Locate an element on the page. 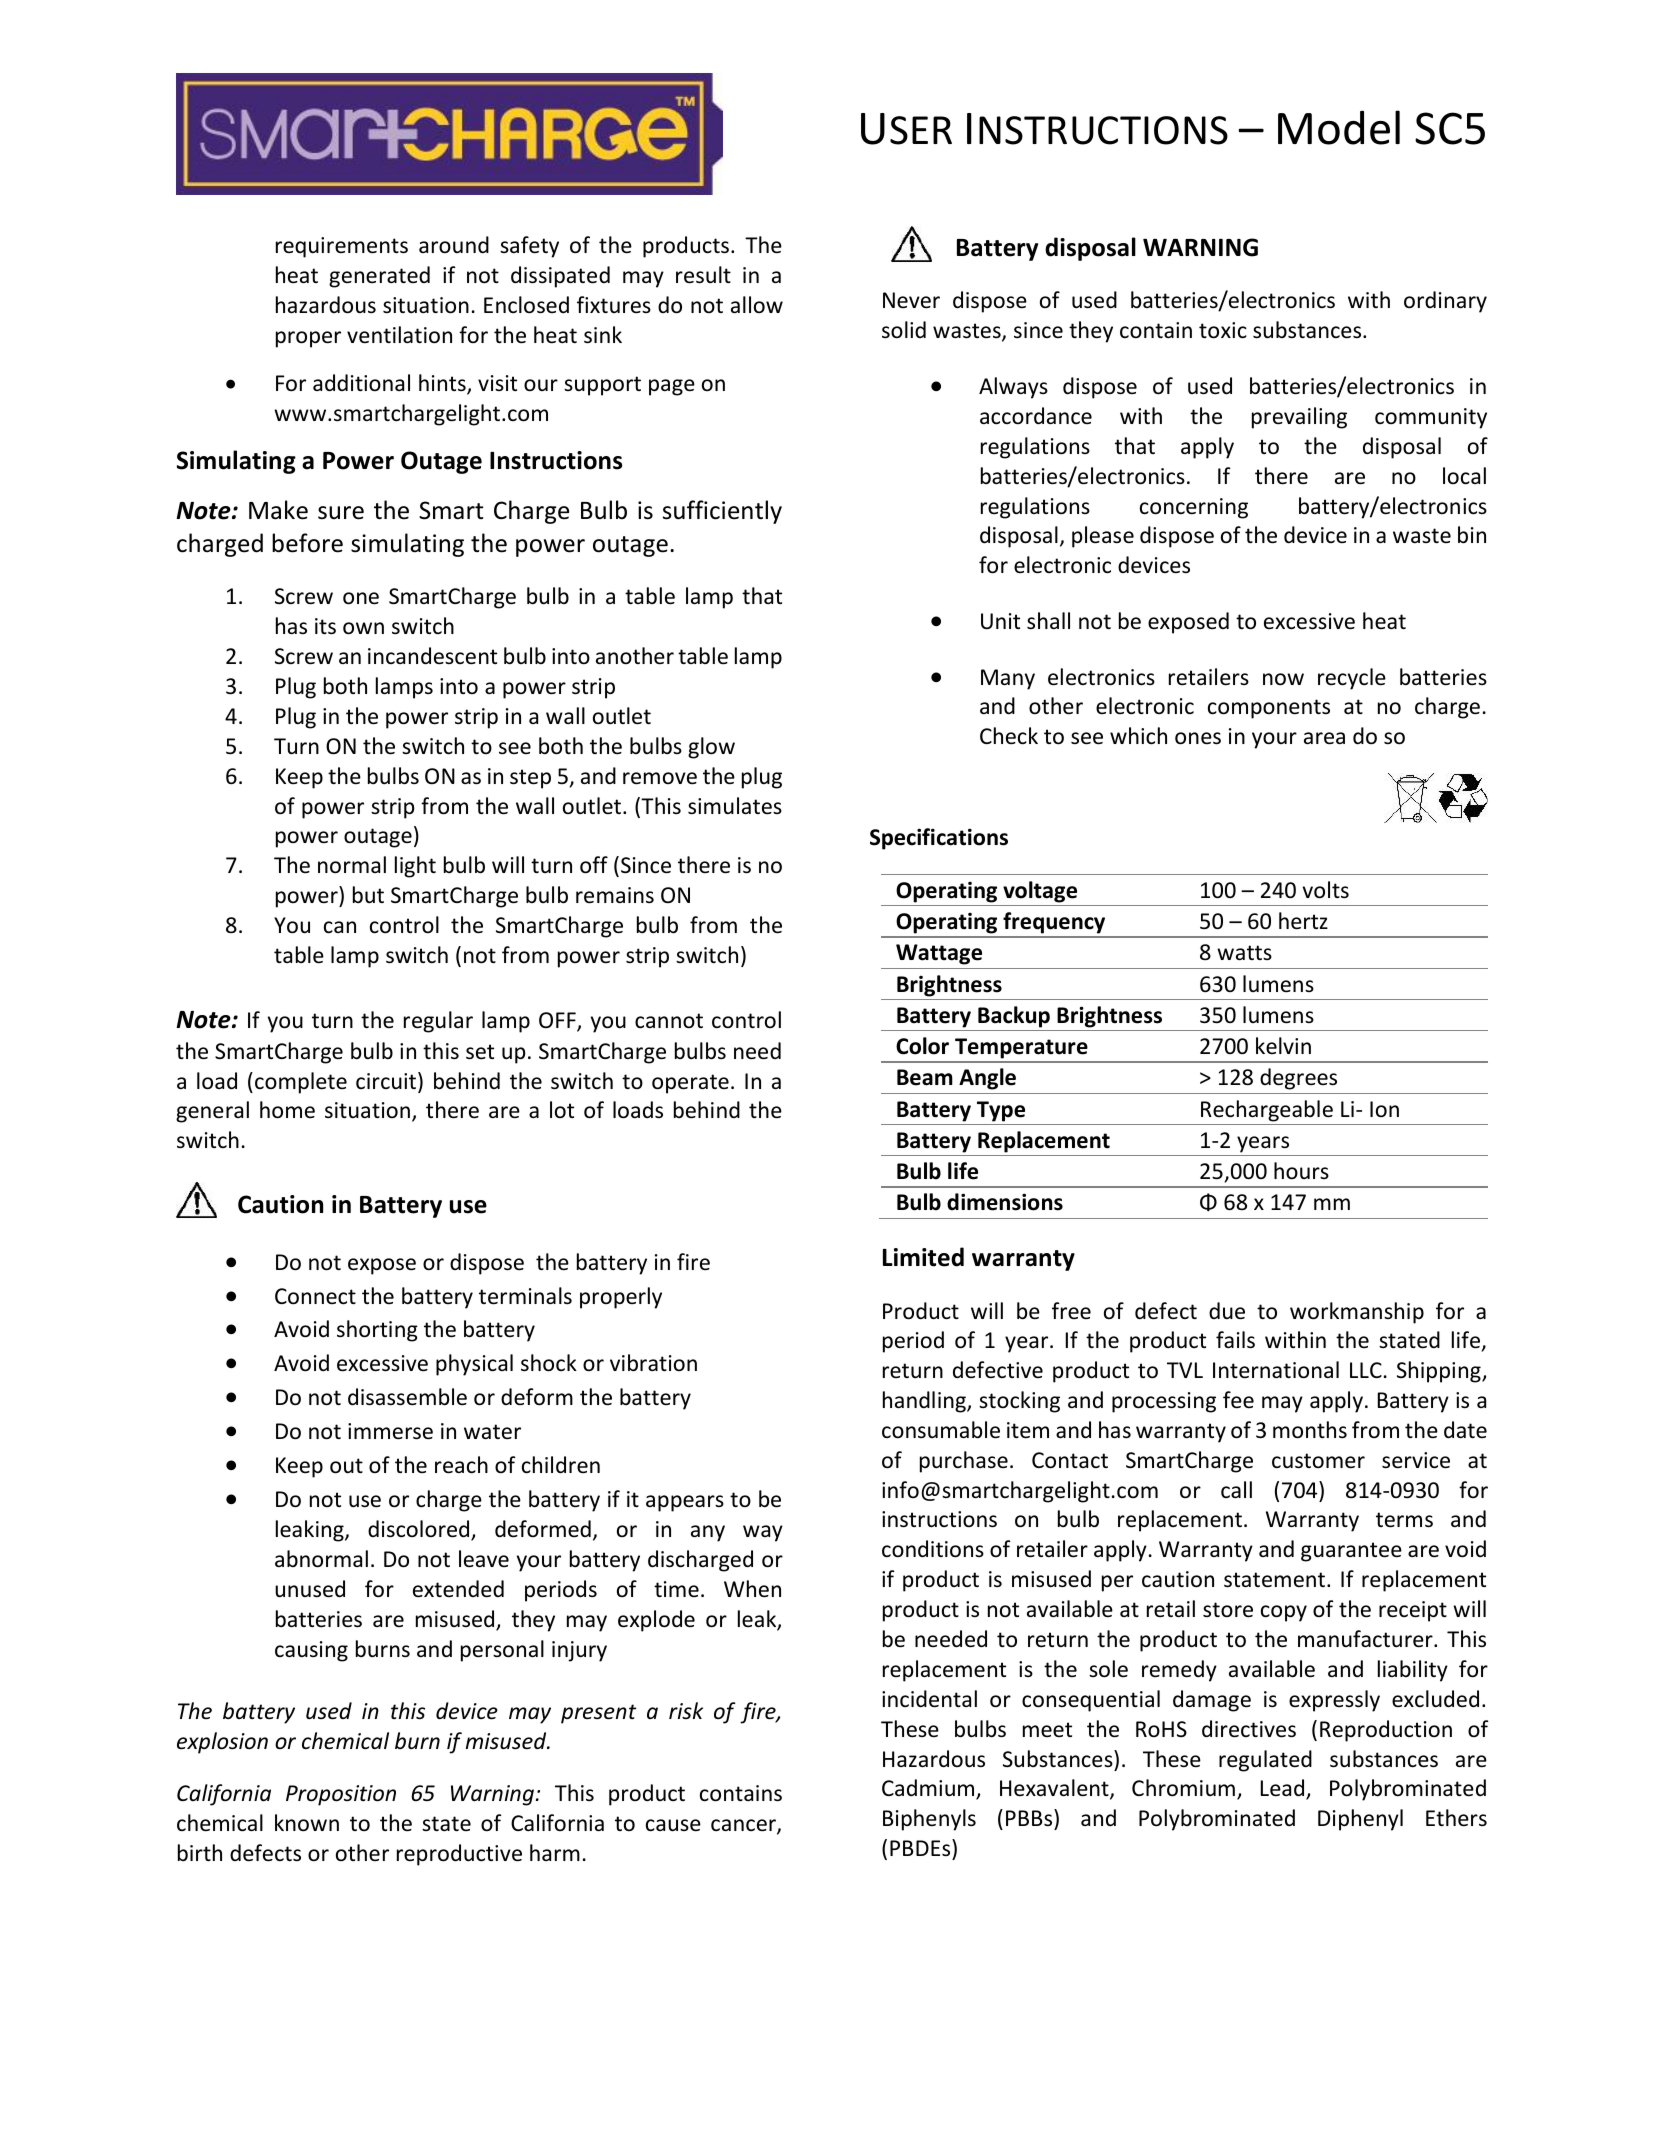 The width and height of the image is (1664, 2154). kelvin is located at coordinates (1283, 1045).
